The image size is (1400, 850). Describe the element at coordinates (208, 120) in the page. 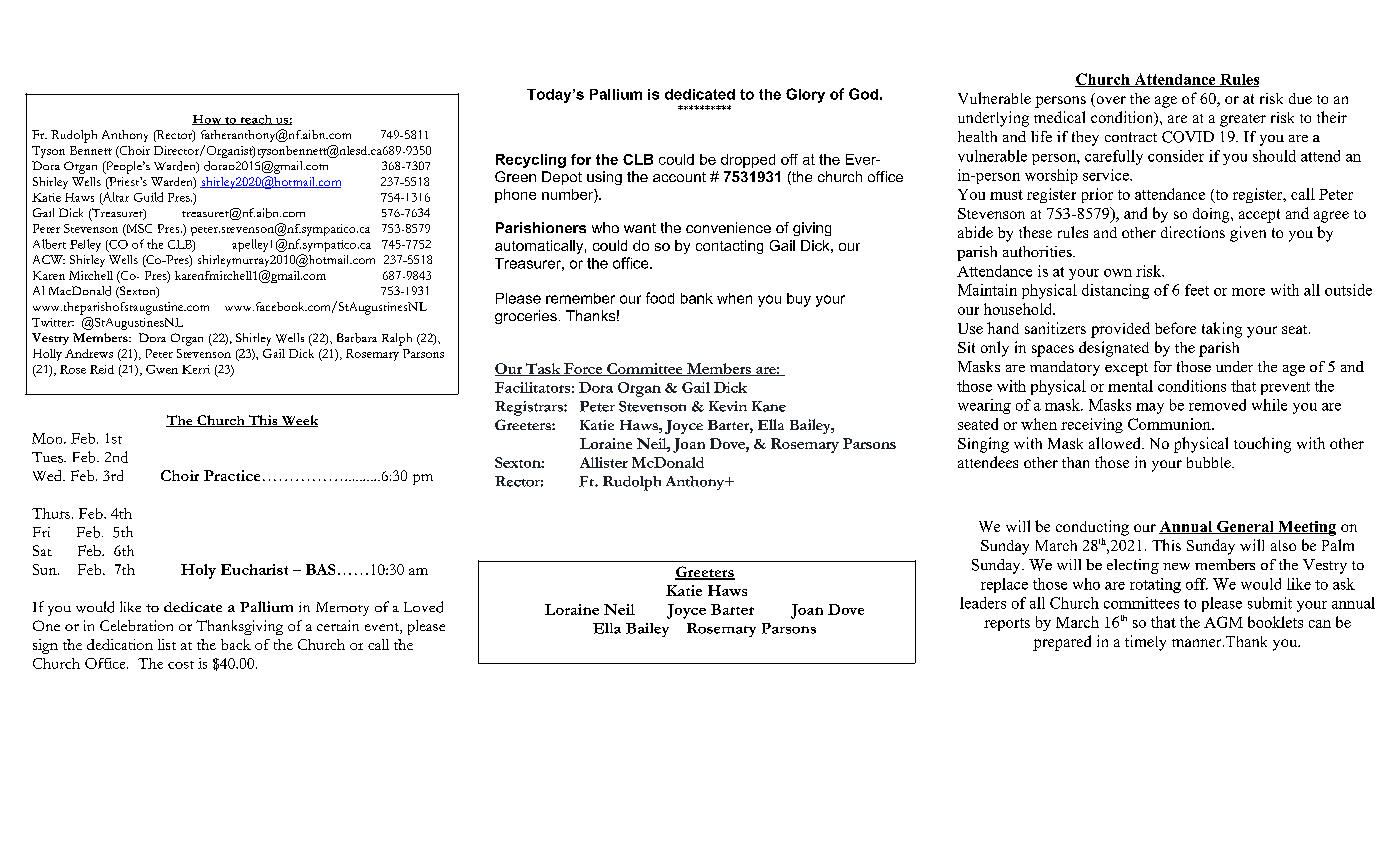

I see `How` at that location.
